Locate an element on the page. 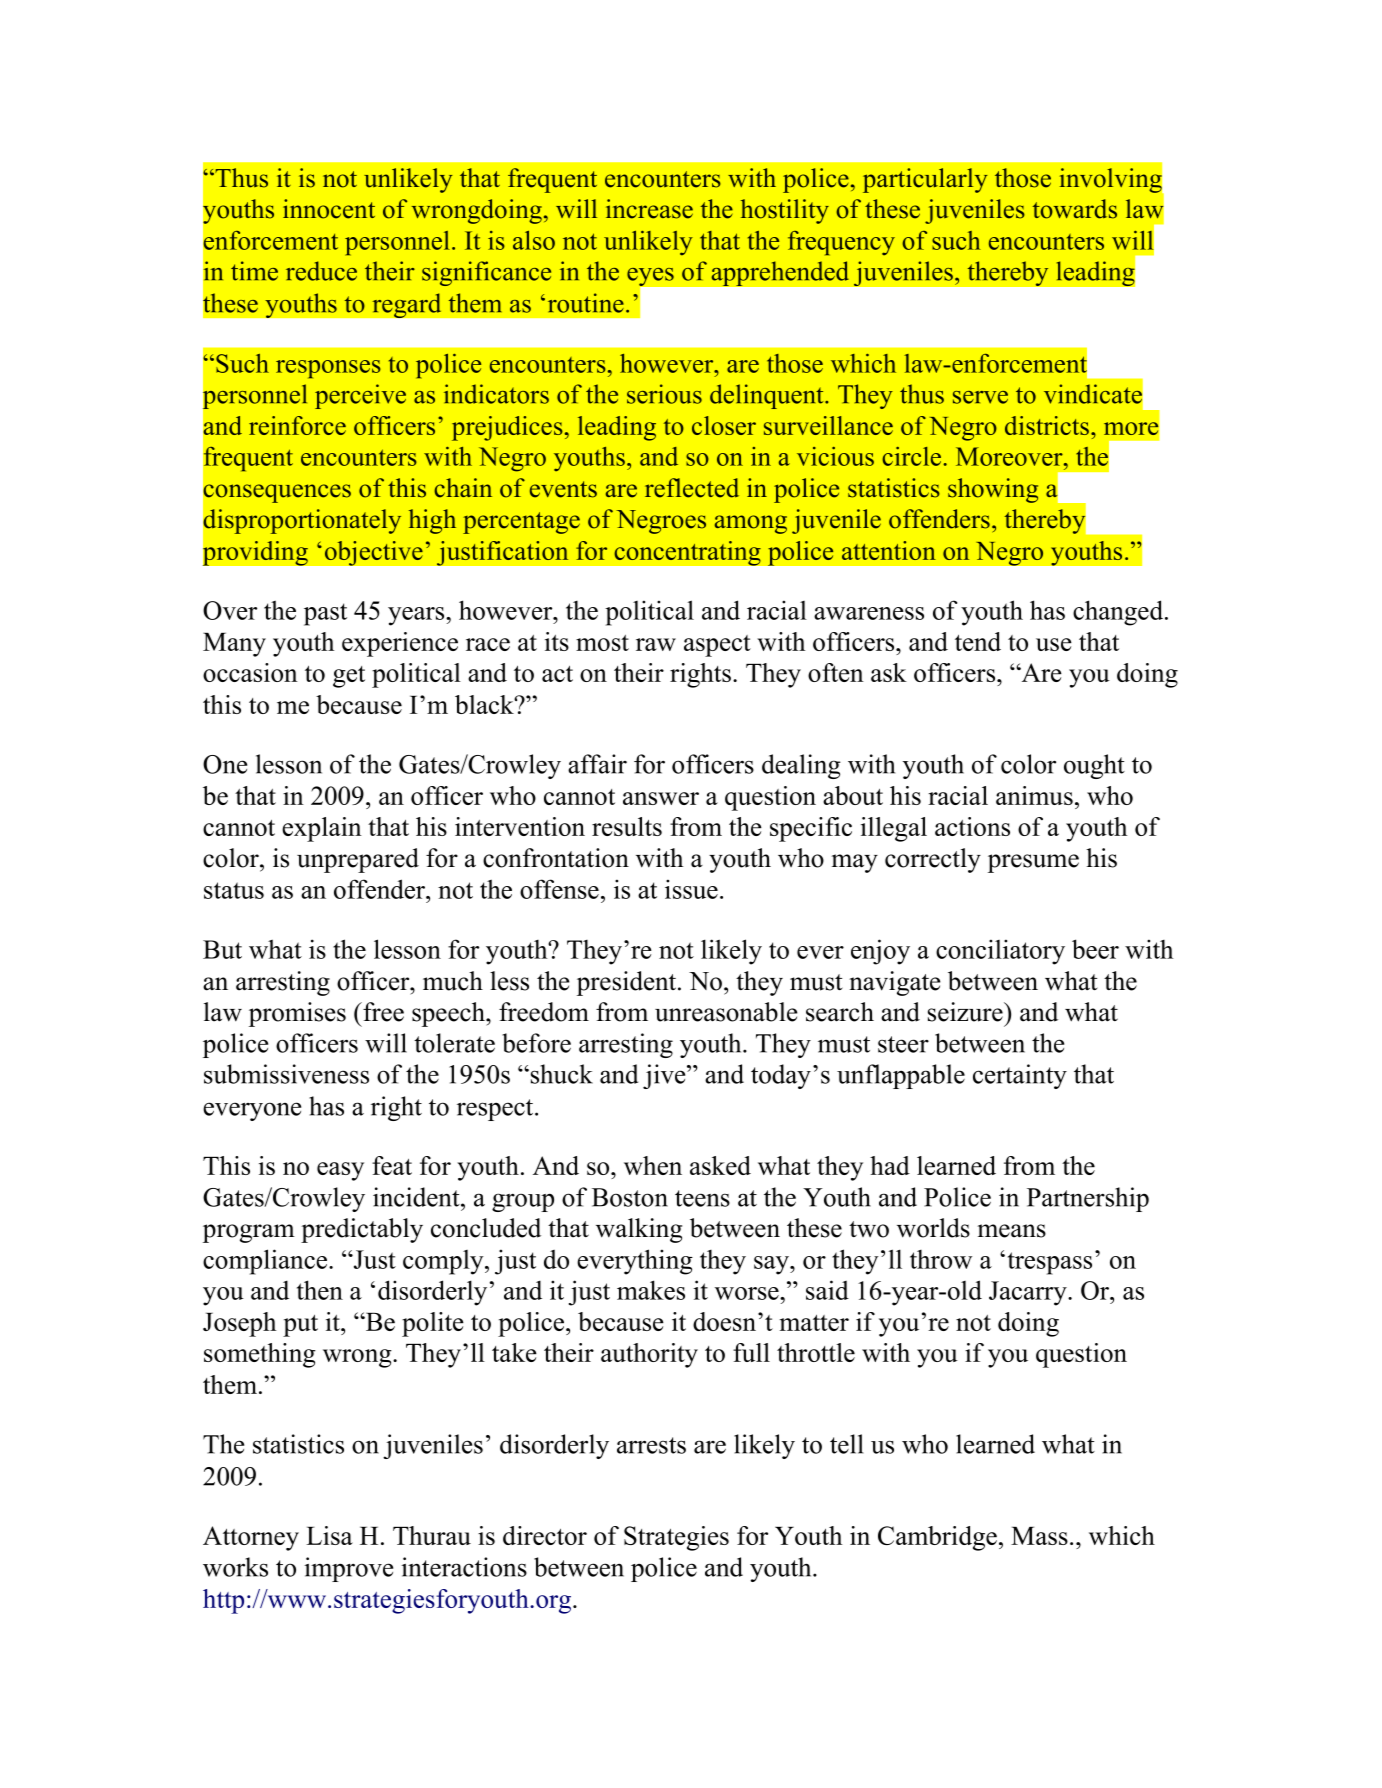 Image resolution: width=1382 pixels, height=1788 pixels. towards is located at coordinates (1075, 209).
